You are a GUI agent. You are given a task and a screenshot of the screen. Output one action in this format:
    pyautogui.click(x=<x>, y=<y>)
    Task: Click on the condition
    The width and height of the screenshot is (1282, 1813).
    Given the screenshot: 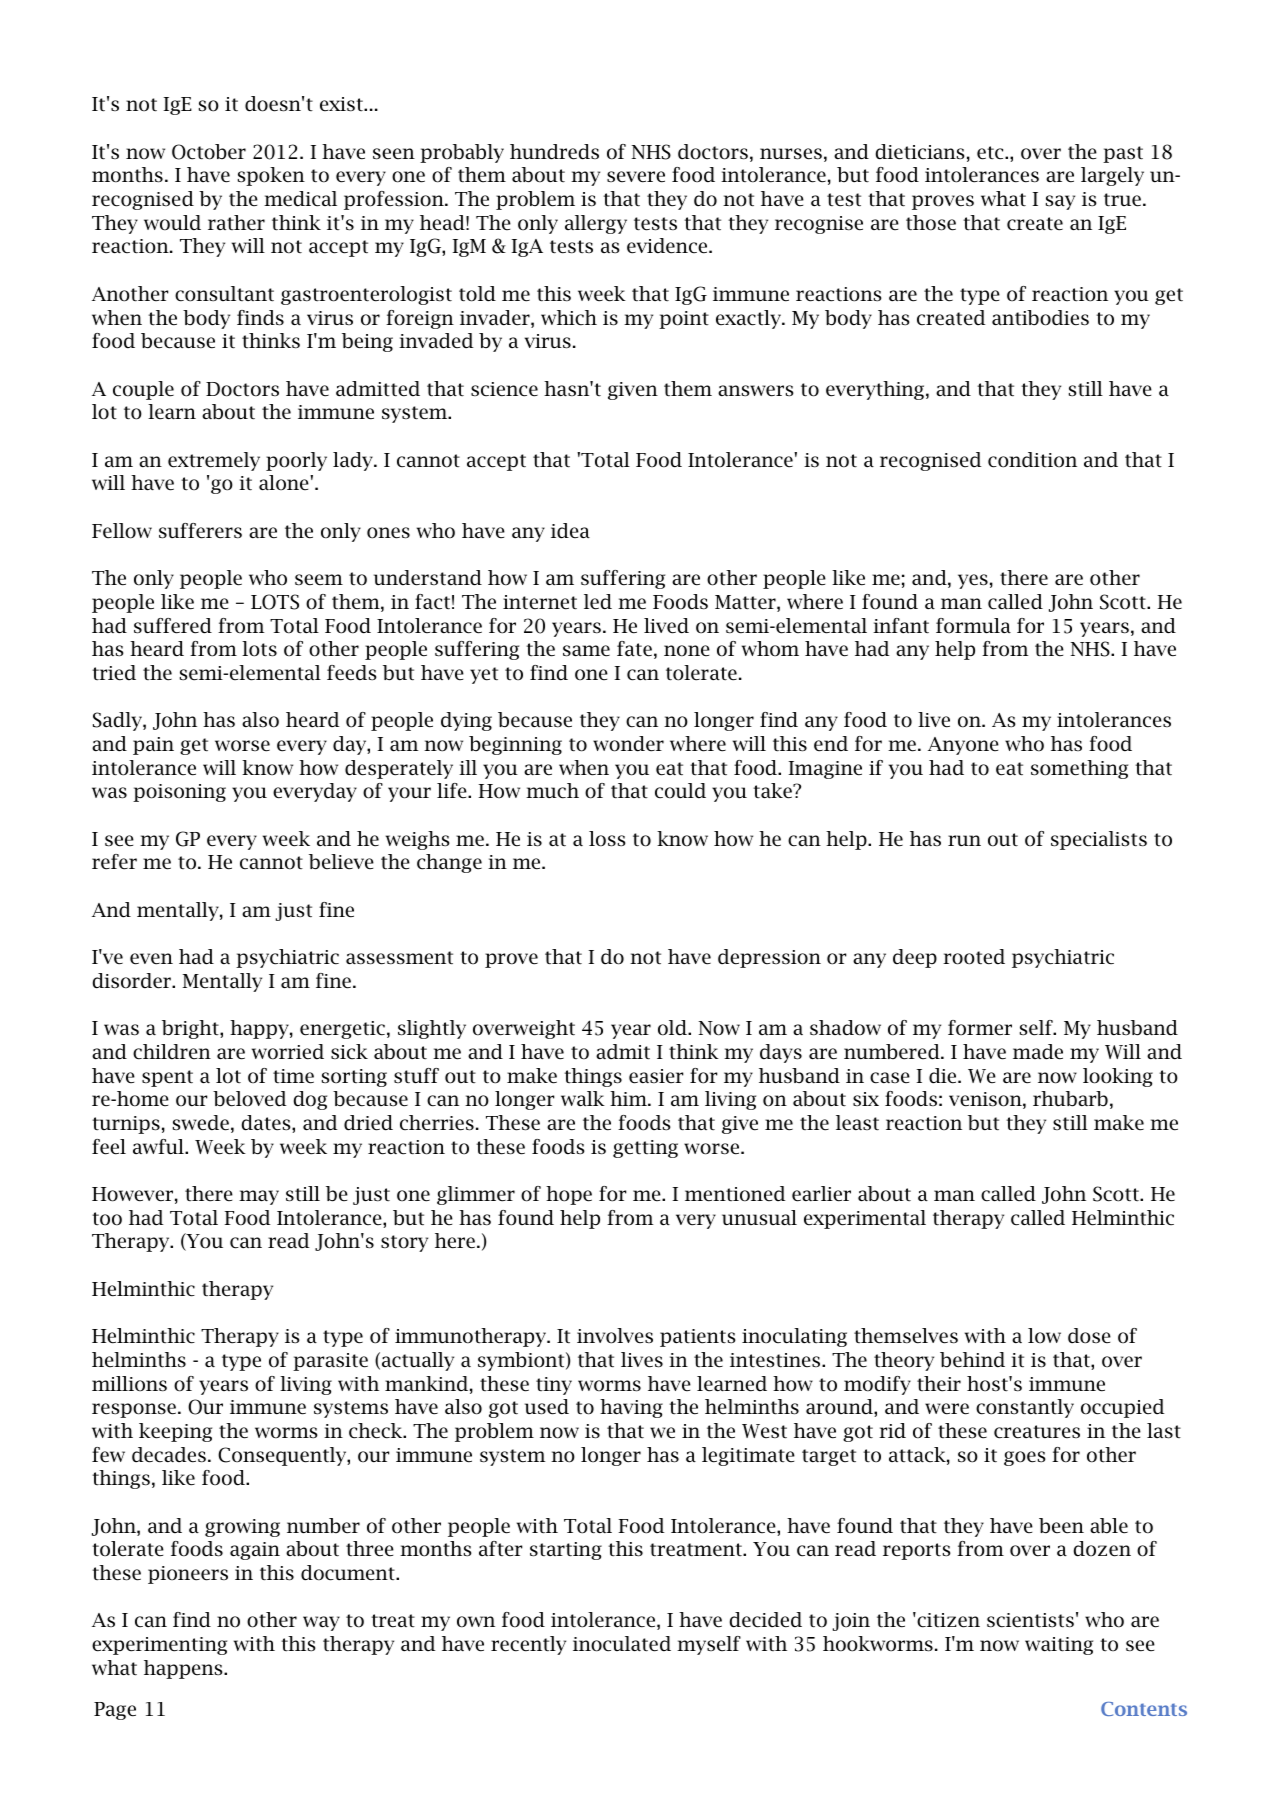 What is the action you would take?
    pyautogui.click(x=1032, y=460)
